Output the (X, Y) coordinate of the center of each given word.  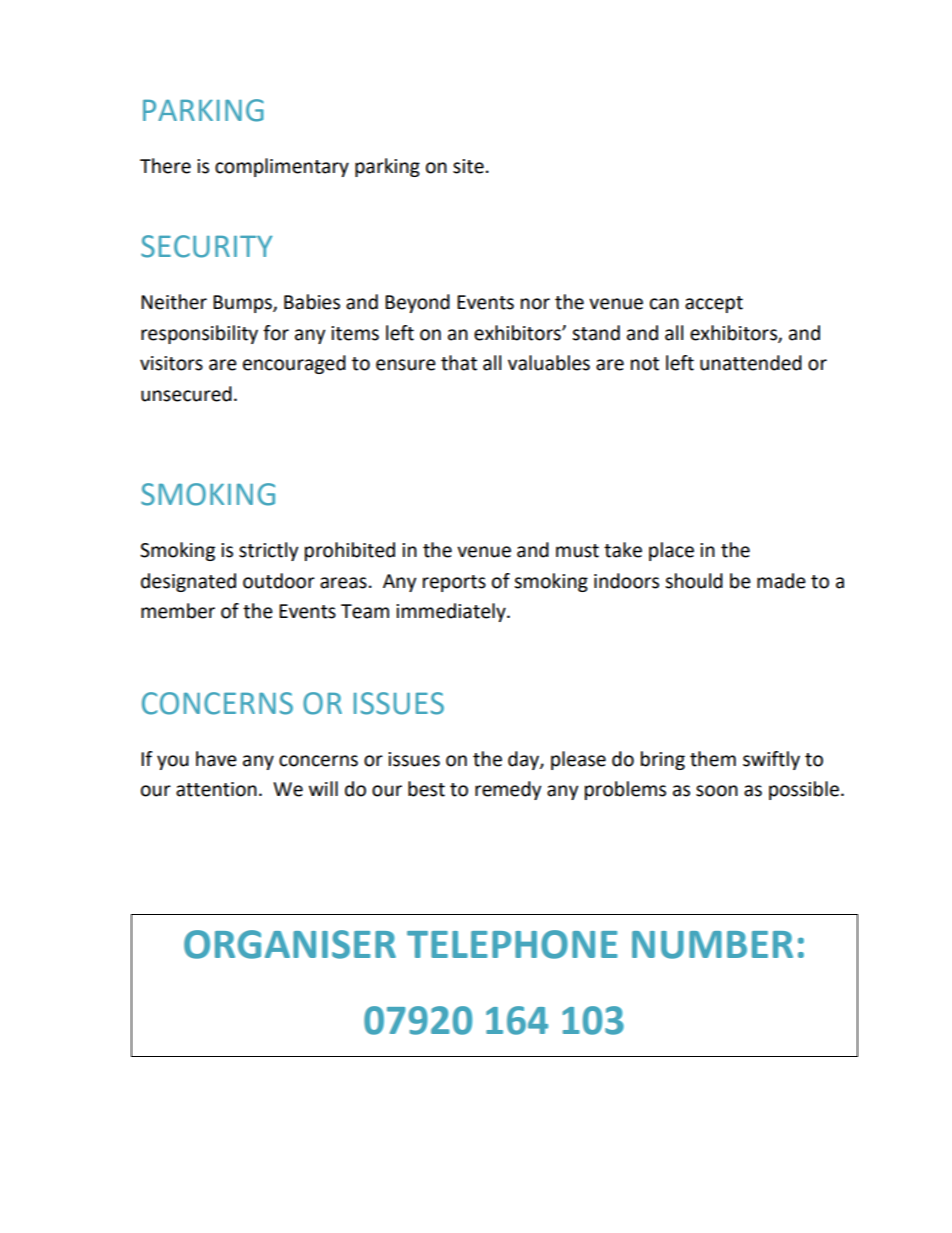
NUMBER (712, 945)
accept (714, 304)
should (694, 581)
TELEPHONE (512, 944)
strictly (269, 551)
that (459, 363)
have (216, 759)
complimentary (282, 167)
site (468, 166)
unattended (751, 363)
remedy (508, 790)
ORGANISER (290, 944)
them (713, 759)
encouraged (294, 364)
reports (454, 583)
